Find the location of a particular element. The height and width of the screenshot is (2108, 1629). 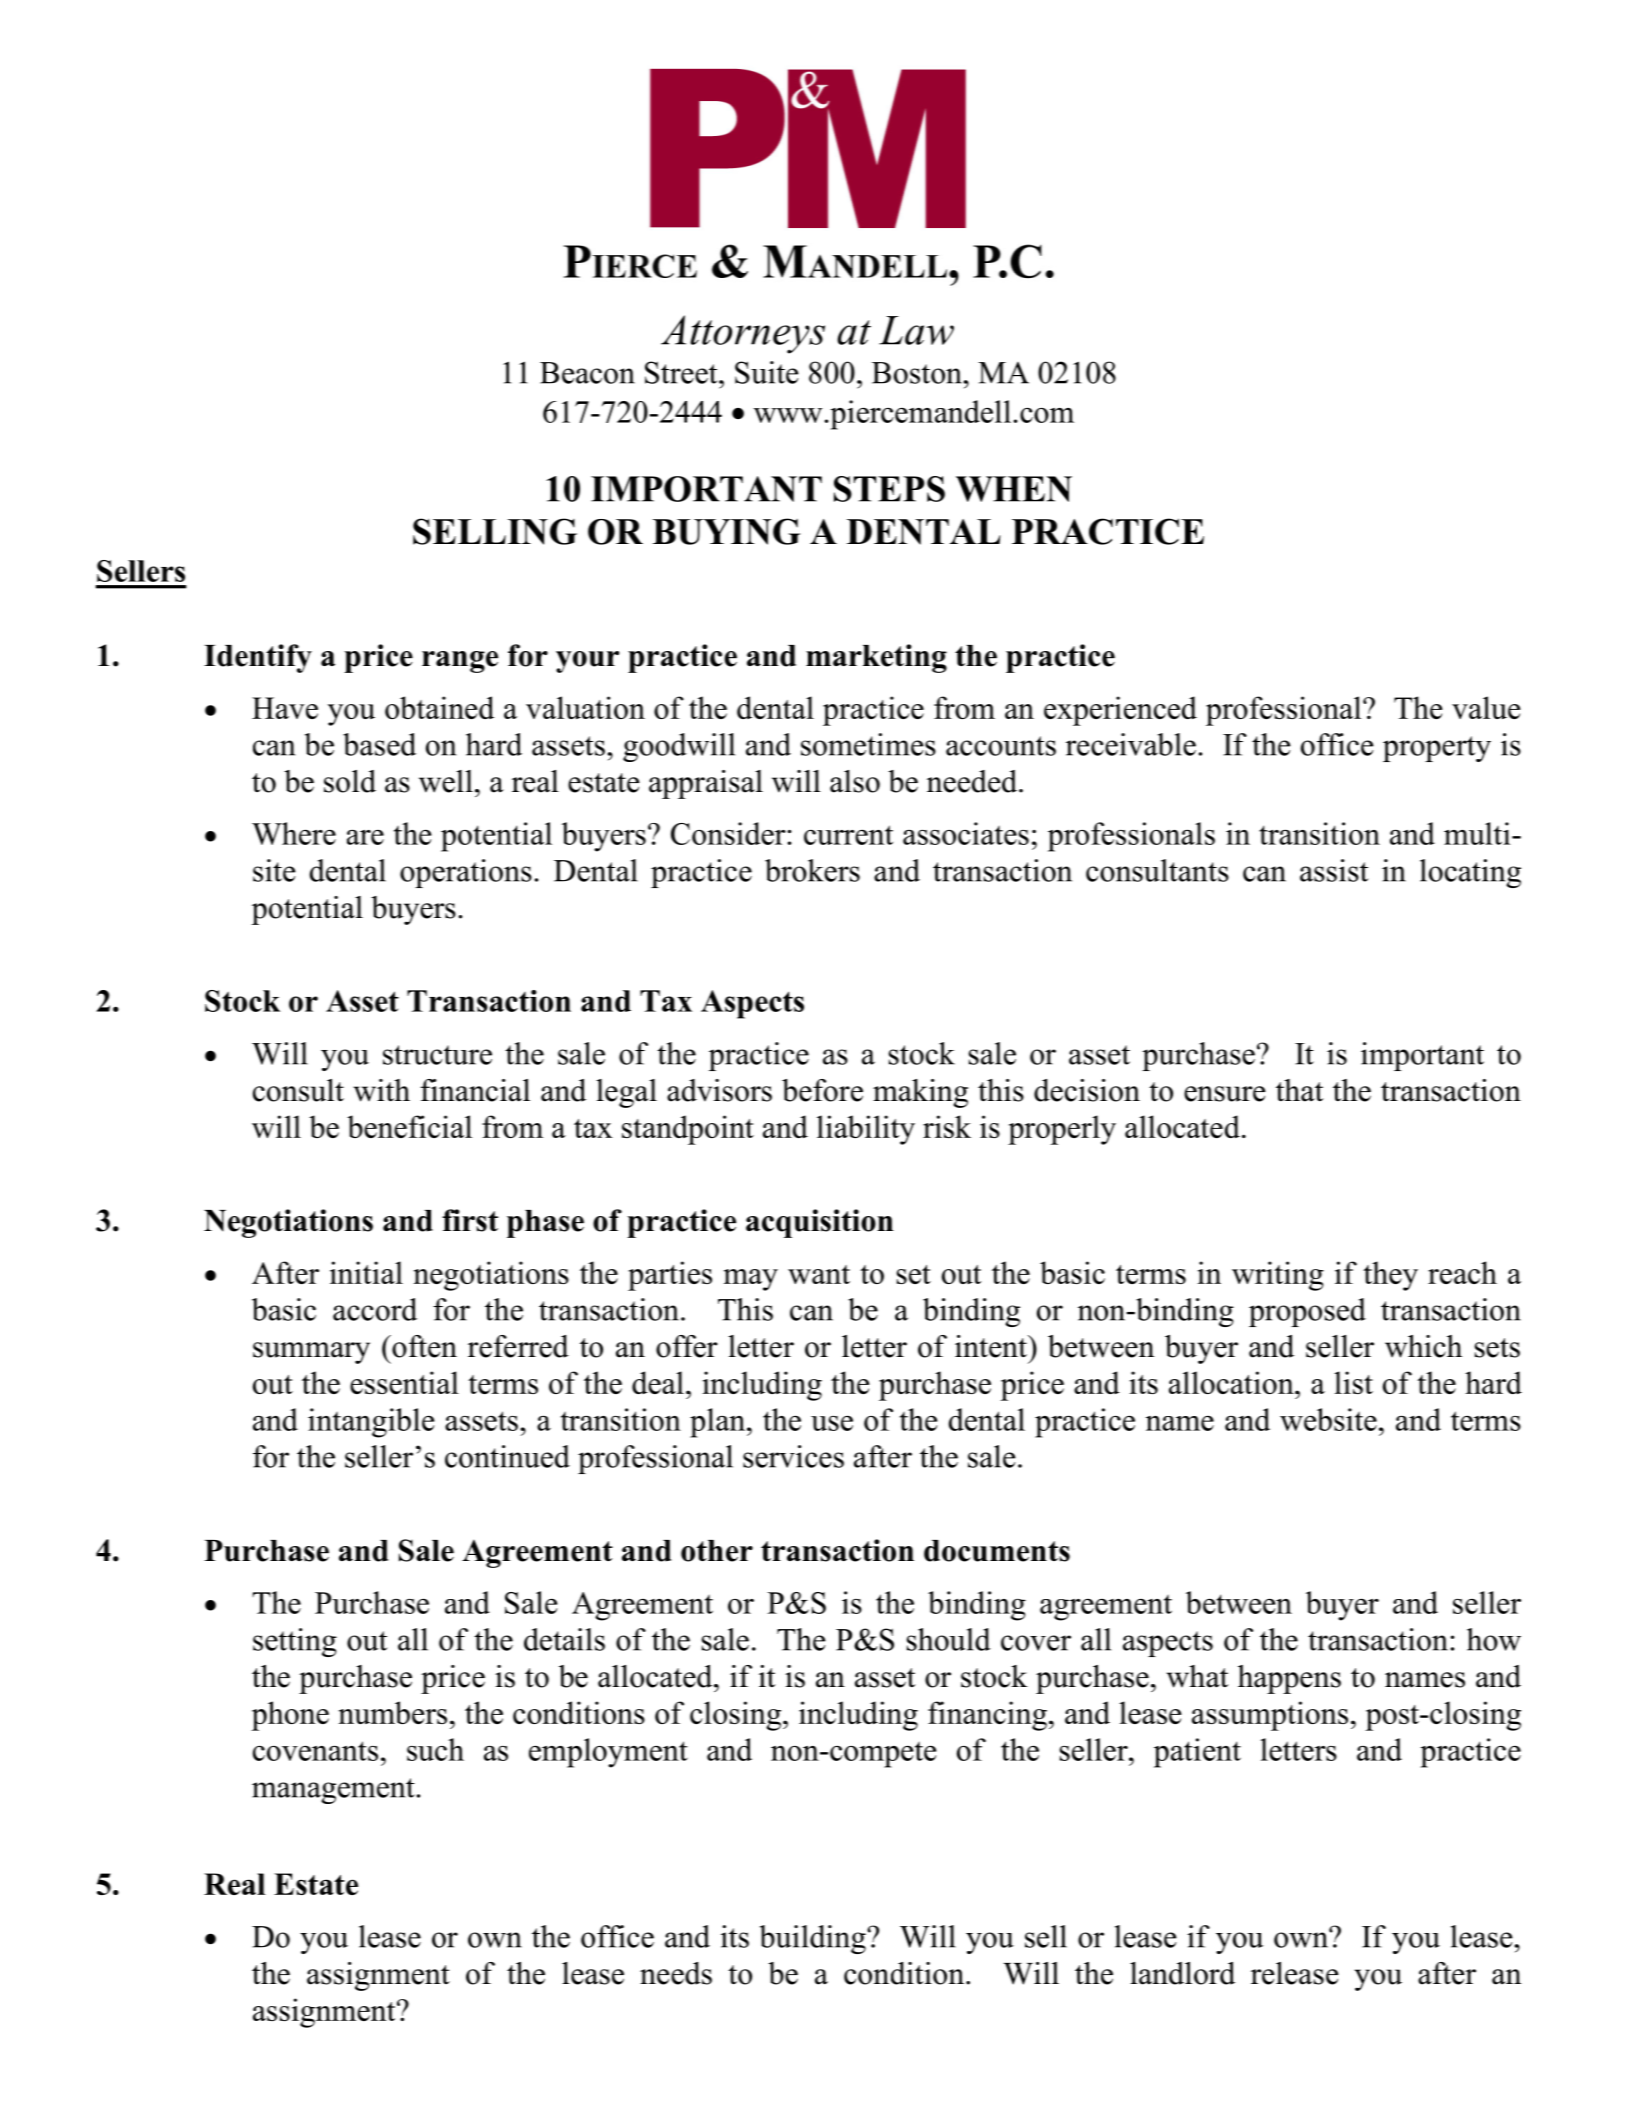

landlord is located at coordinates (1182, 1973).
